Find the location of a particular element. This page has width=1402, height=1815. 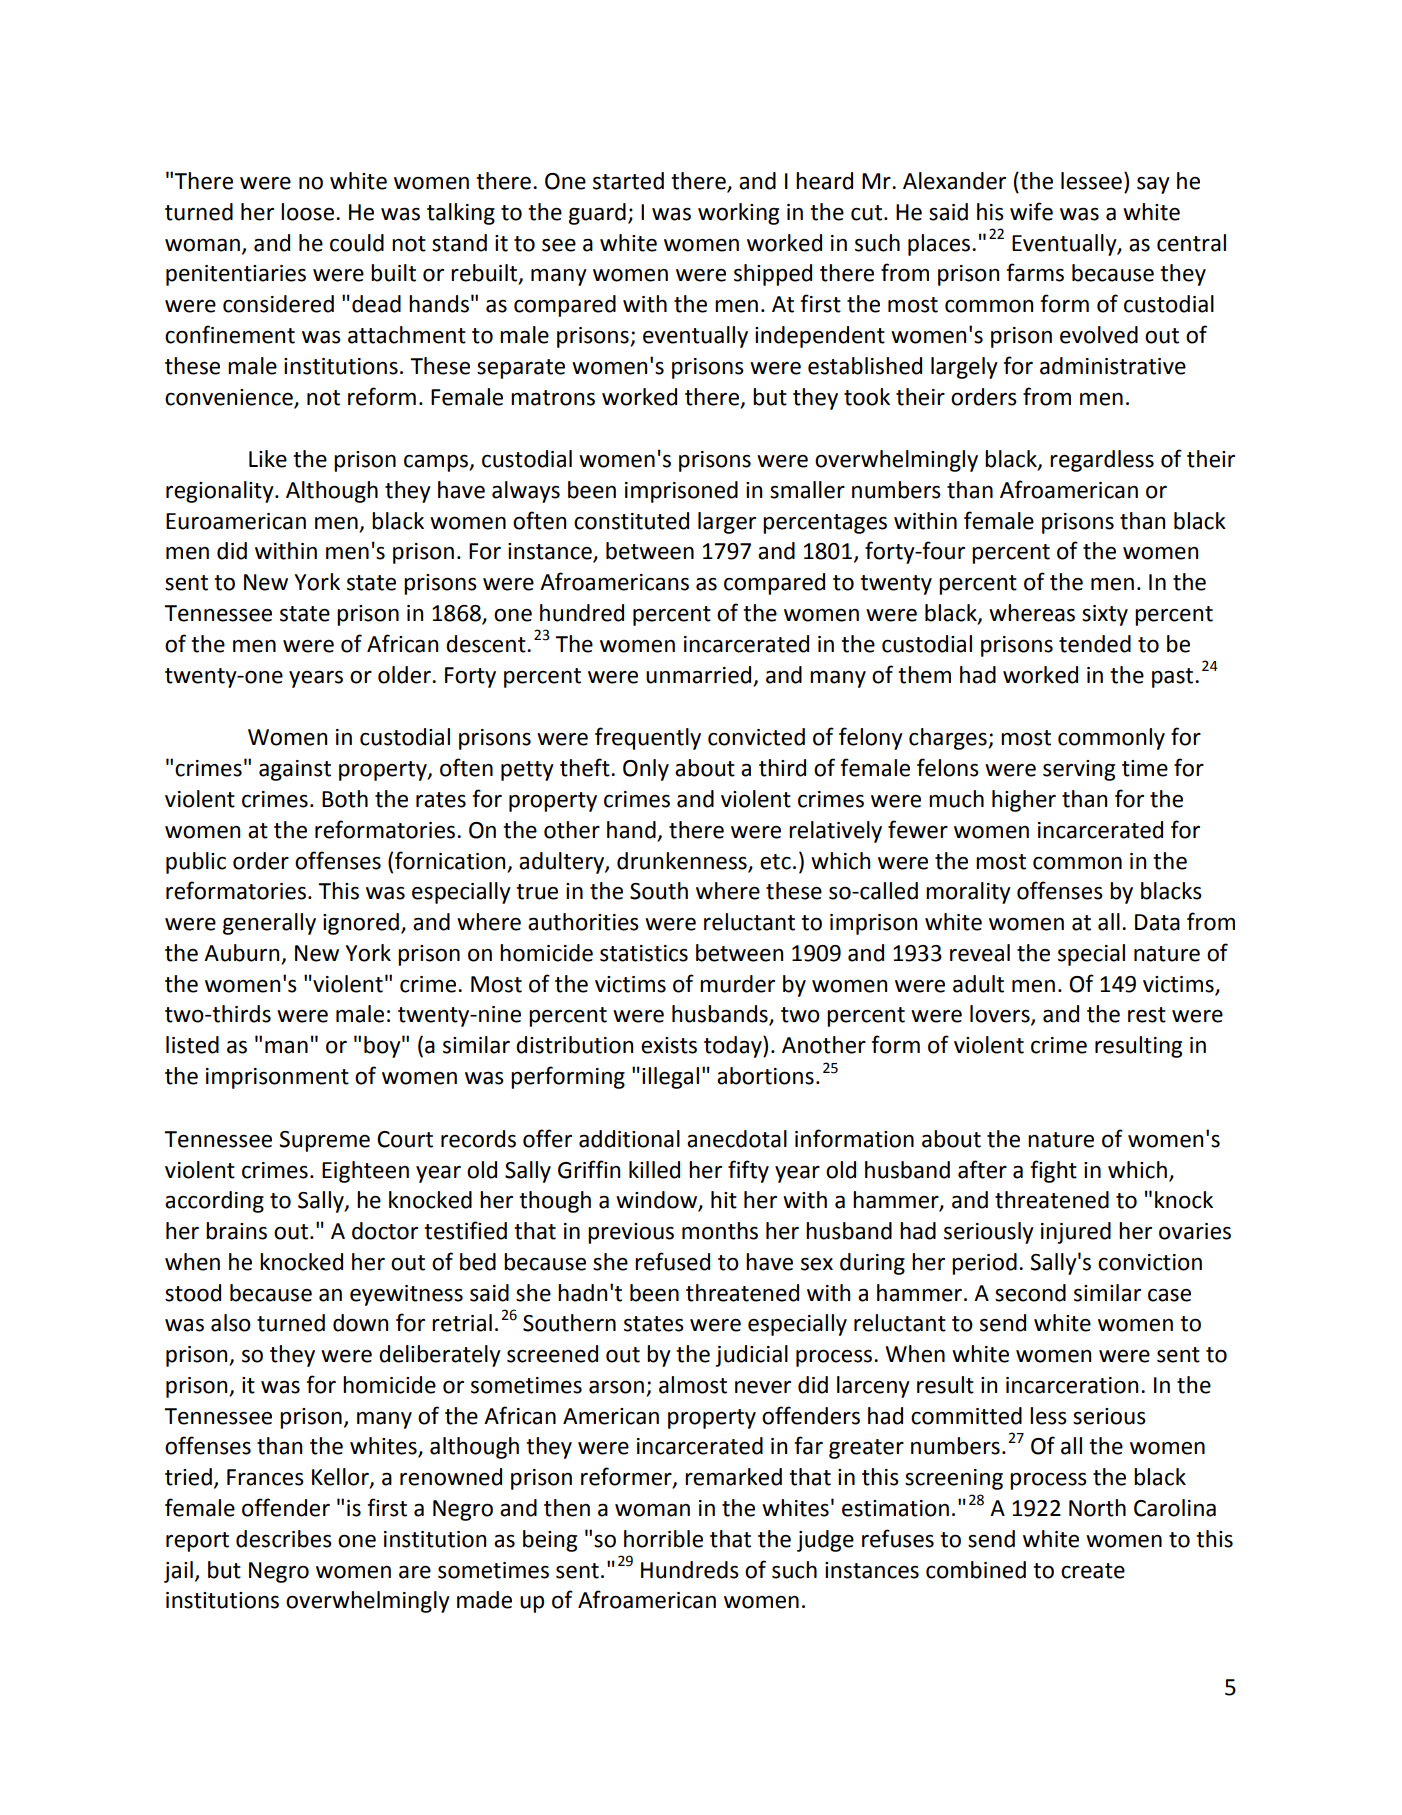

wife is located at coordinates (1031, 211).
